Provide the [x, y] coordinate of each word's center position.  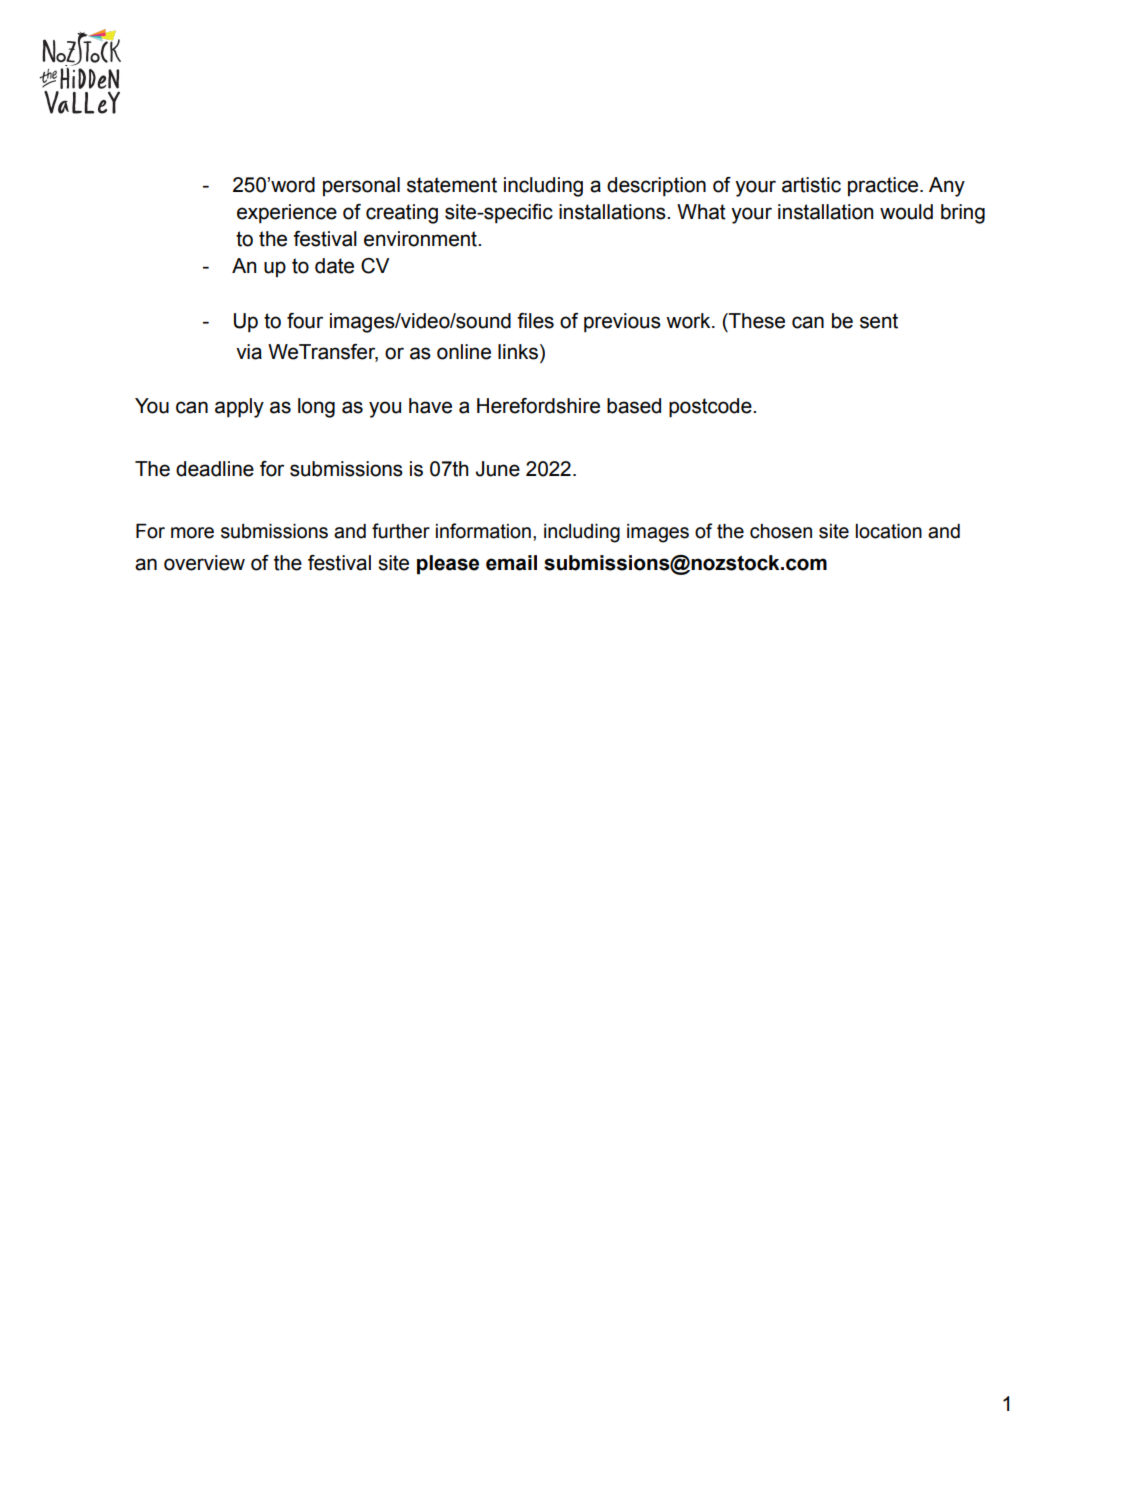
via [249, 352]
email [511, 563]
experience [287, 214]
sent [879, 321]
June [498, 469]
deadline [215, 469]
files [535, 321]
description [656, 187]
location [889, 531]
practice [884, 186]
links [519, 353]
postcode [711, 408]
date [334, 266]
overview [204, 563]
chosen [781, 531]
